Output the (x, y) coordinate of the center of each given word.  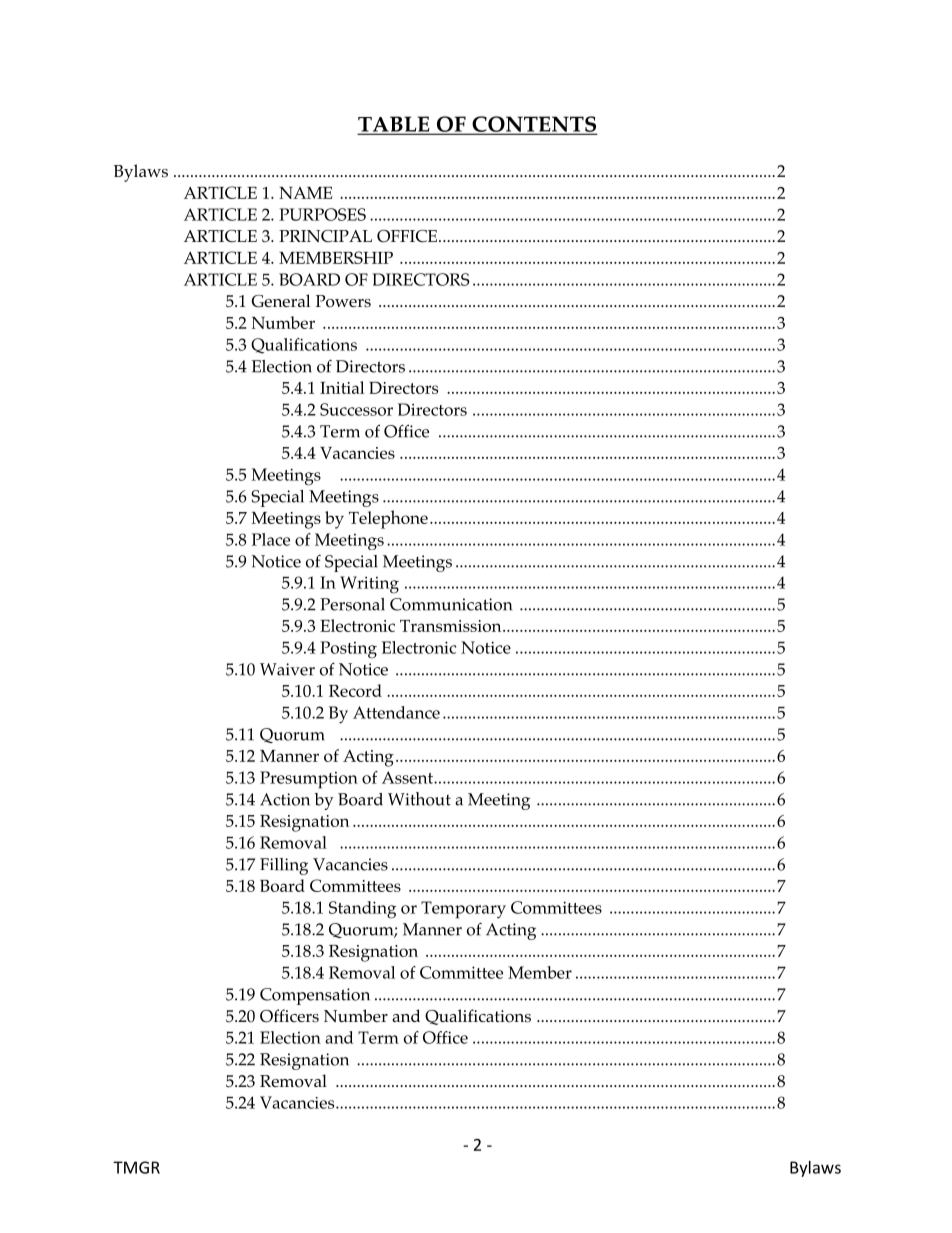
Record (355, 690)
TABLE (395, 125)
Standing (362, 910)
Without (419, 799)
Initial (342, 387)
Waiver (287, 669)
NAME (306, 193)
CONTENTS (533, 125)
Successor (356, 409)
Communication (451, 604)
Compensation (315, 996)
